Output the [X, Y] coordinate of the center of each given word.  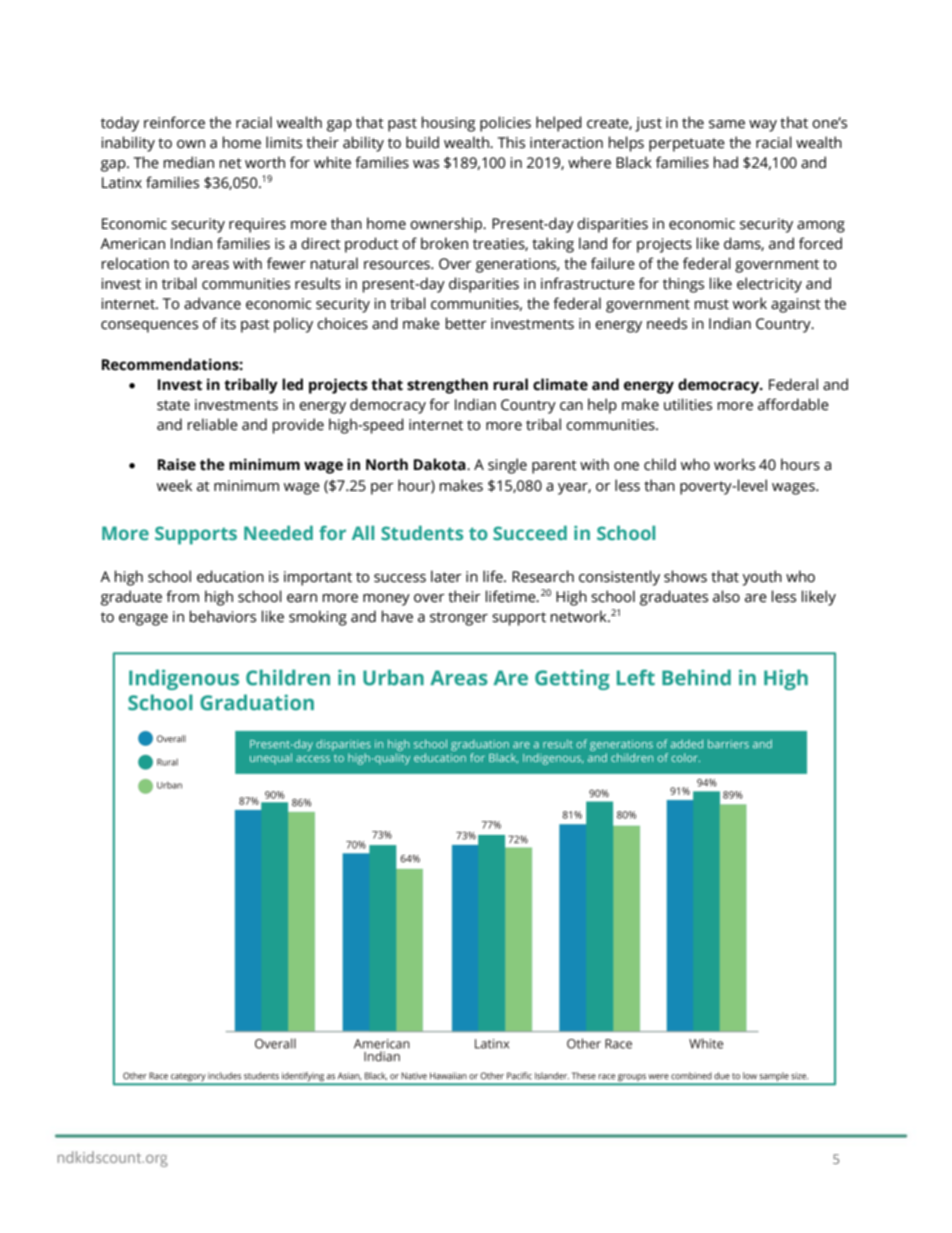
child [660, 464]
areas [210, 265]
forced [820, 243]
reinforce [174, 122]
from [182, 596]
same [727, 124]
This [511, 142]
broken [444, 243]
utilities [688, 404]
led [292, 384]
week [174, 485]
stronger [459, 619]
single [507, 466]
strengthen [447, 386]
